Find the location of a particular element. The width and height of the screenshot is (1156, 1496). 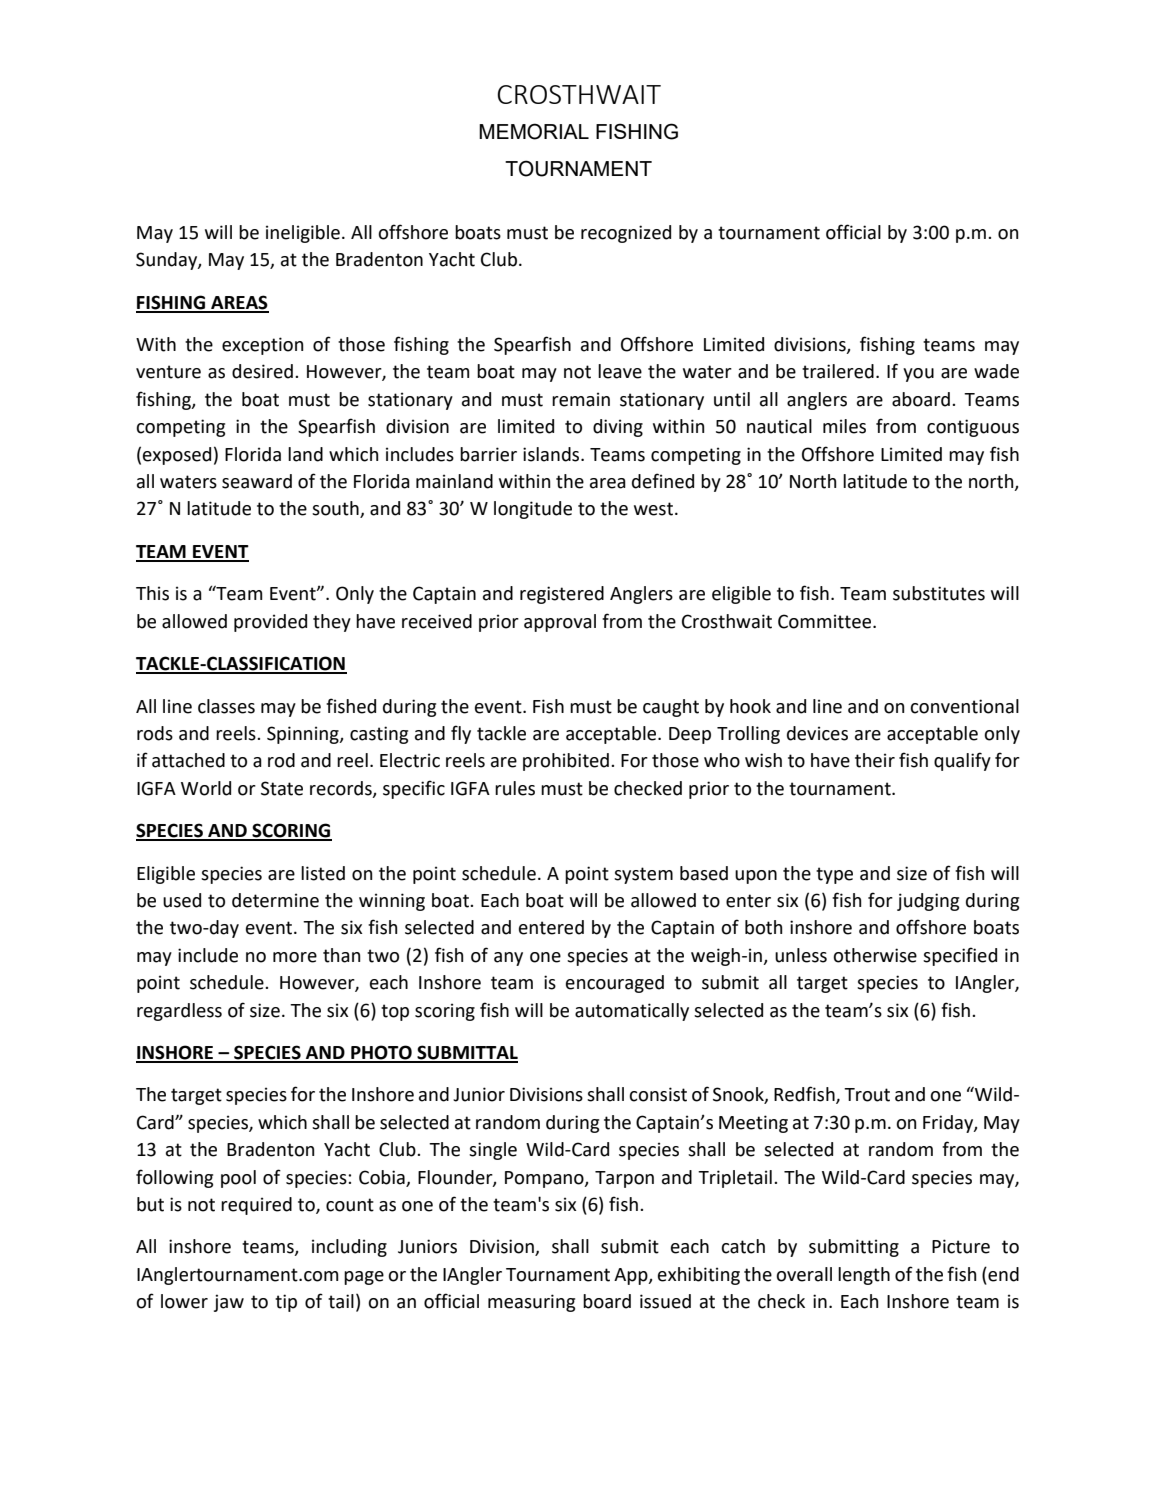

length is located at coordinates (864, 1276).
